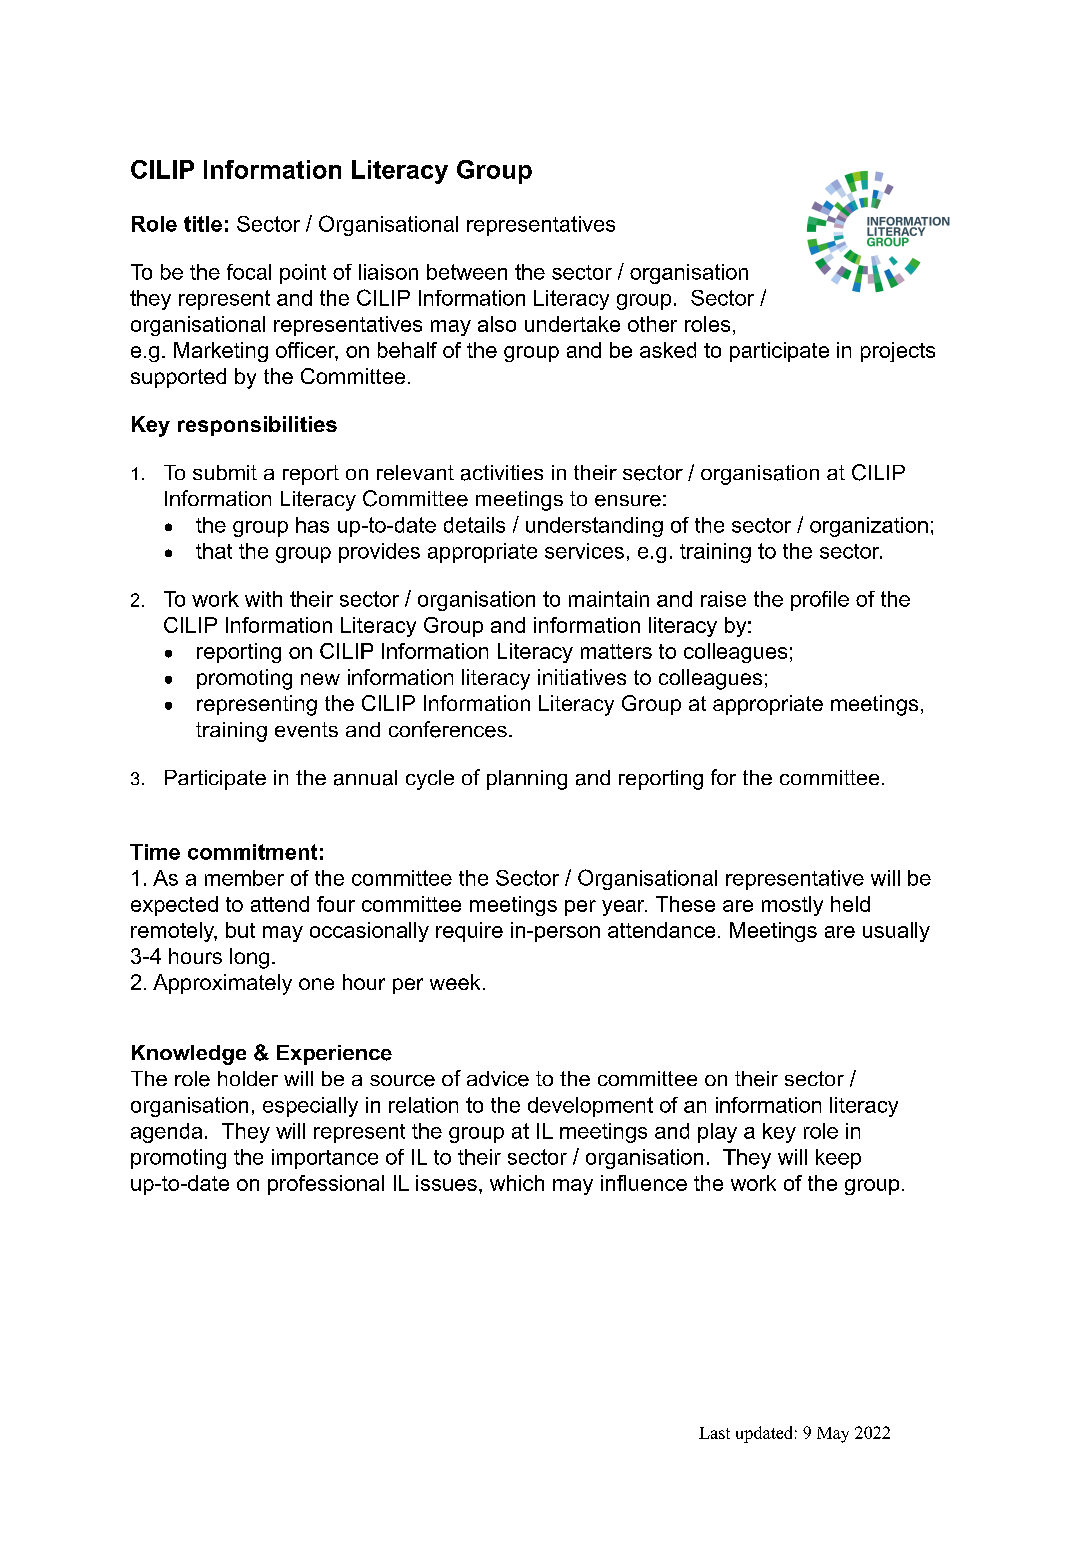 Image resolution: width=1092 pixels, height=1543 pixels. What do you see at coordinates (263, 599) in the document?
I see `with` at bounding box center [263, 599].
